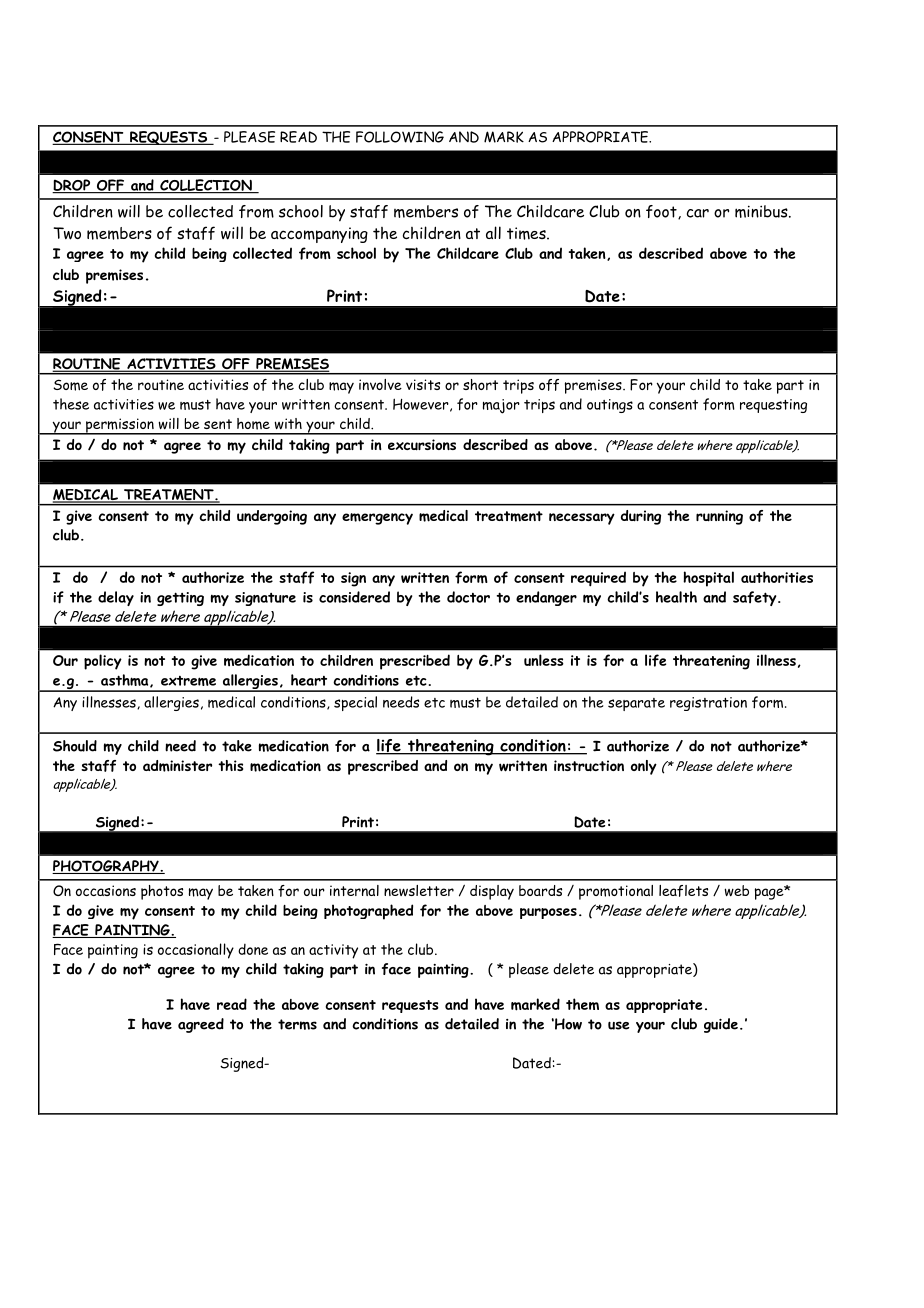  Describe the element at coordinates (120, 426) in the screenshot. I see `permission` at that location.
